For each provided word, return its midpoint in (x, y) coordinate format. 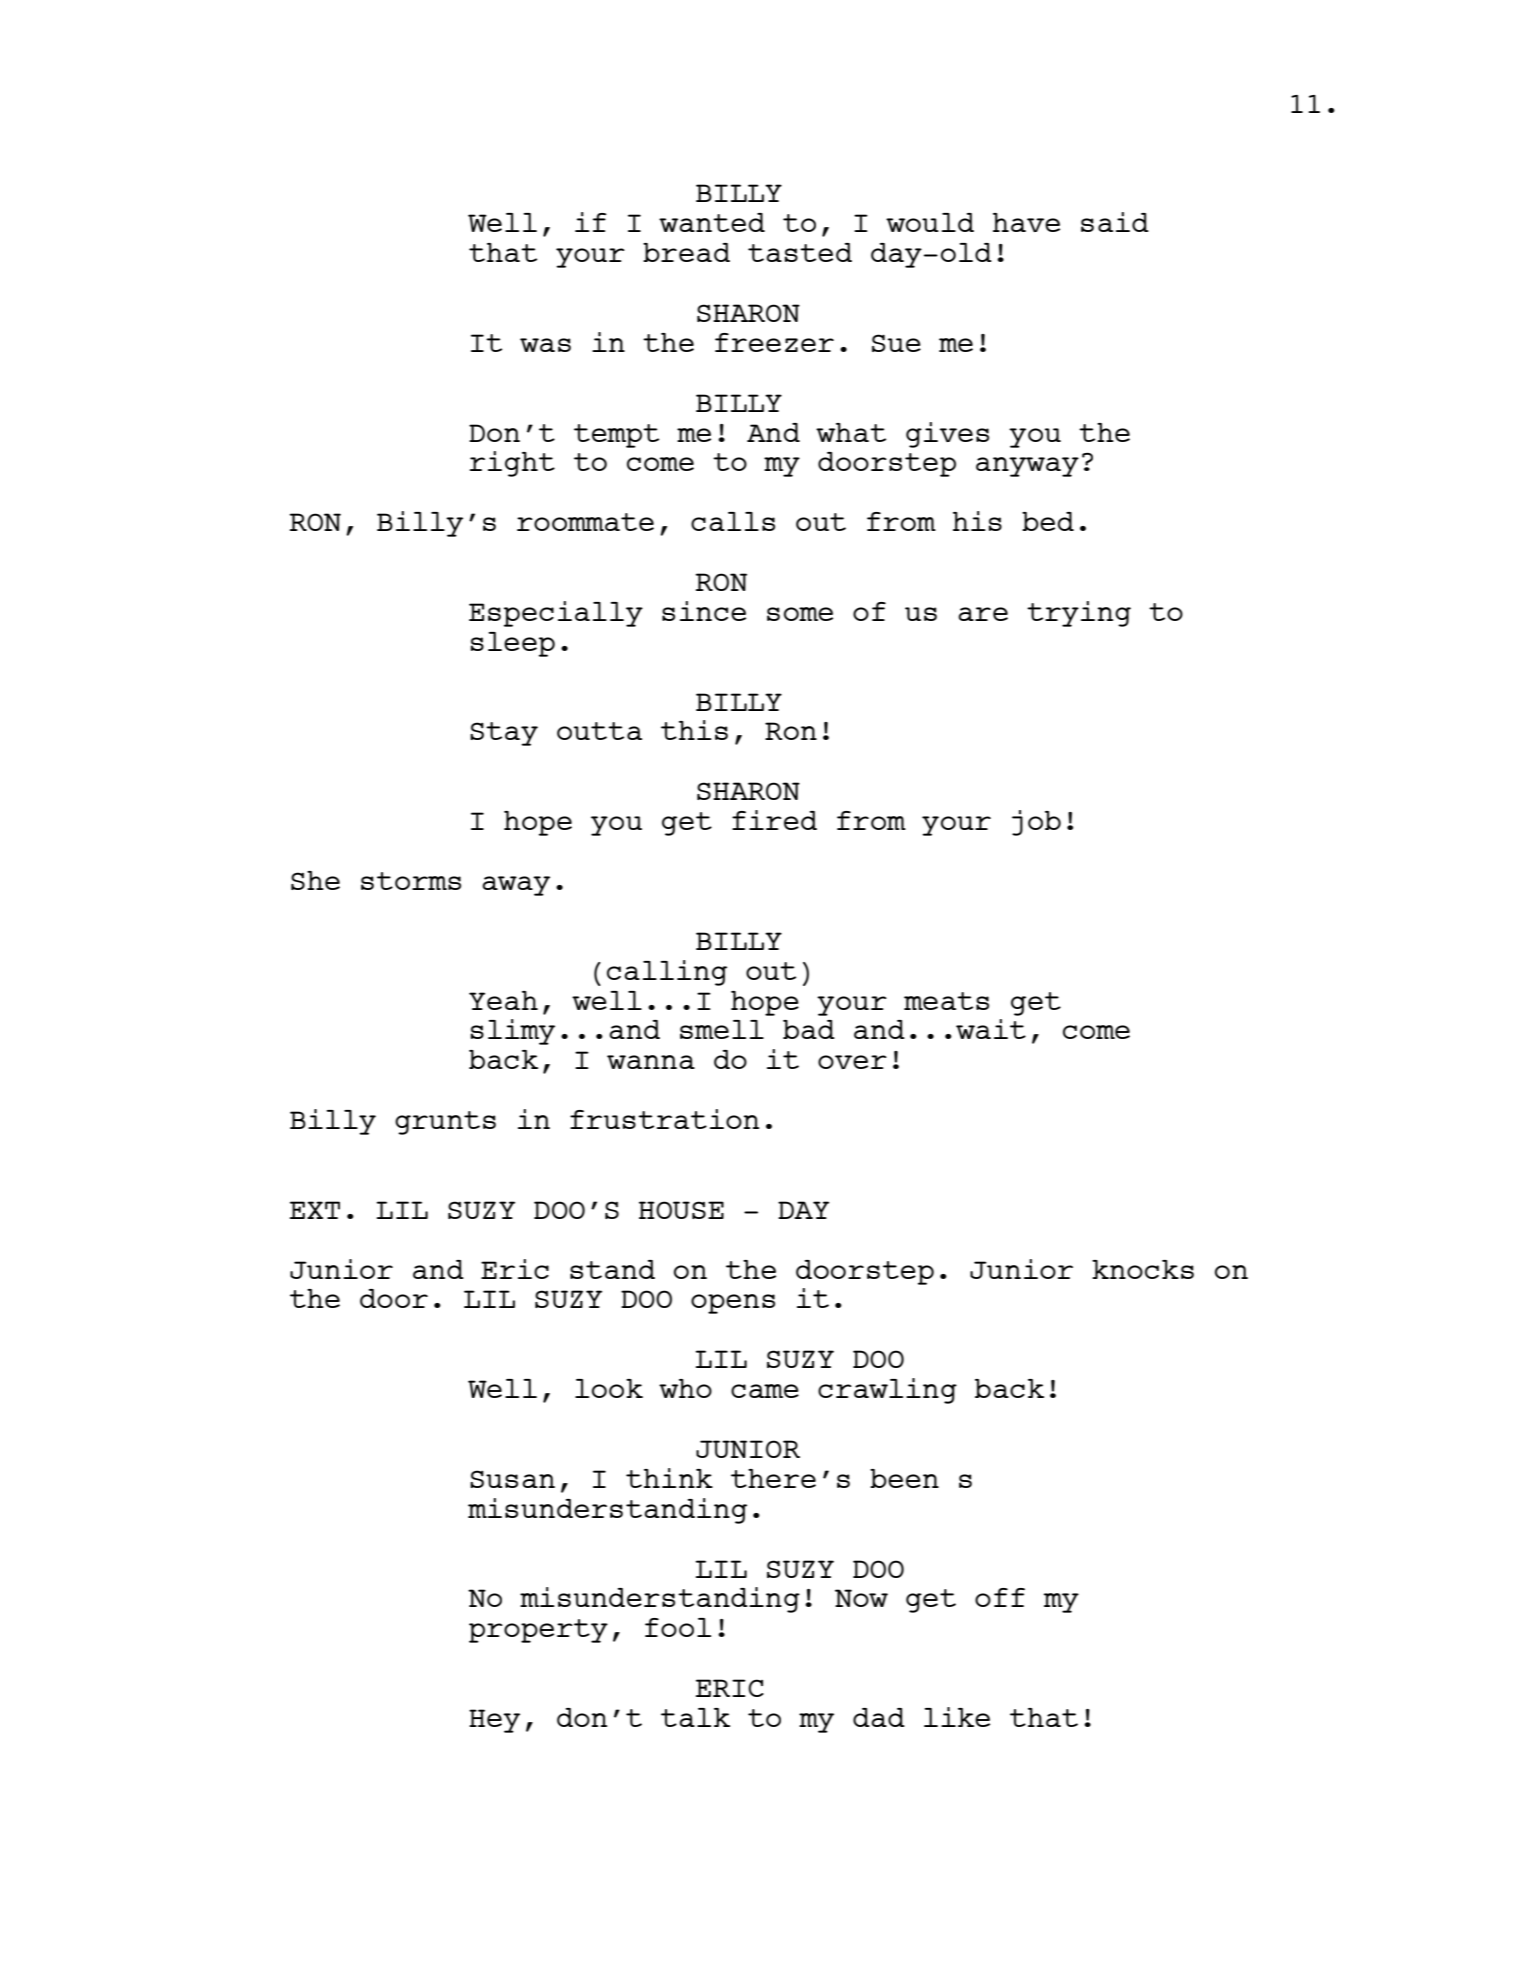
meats (946, 1001)
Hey (494, 1721)
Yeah (503, 1000)
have (1026, 222)
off (1000, 1597)
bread (686, 252)
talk (695, 1717)
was (545, 345)
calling (667, 973)
